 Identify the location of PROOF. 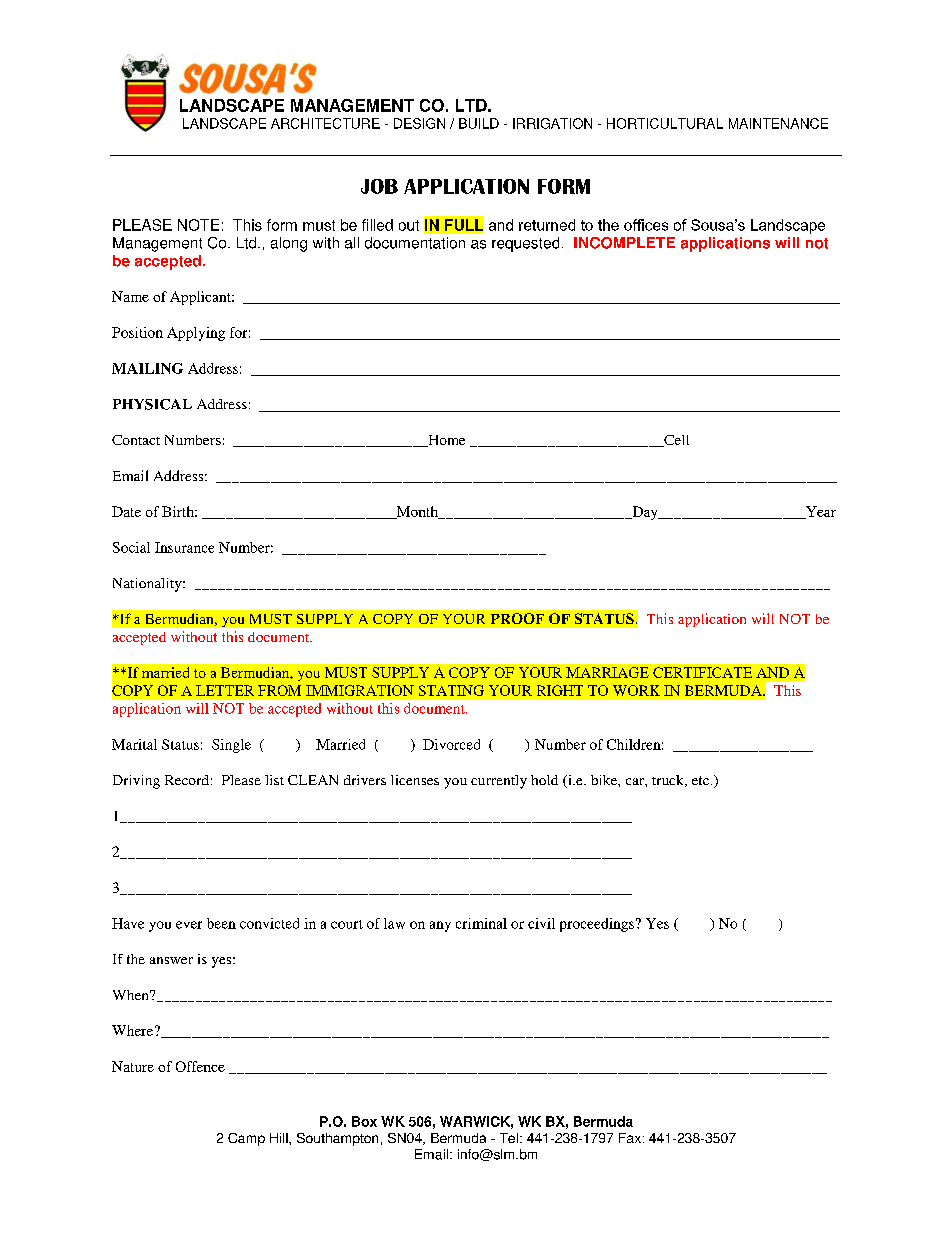
(517, 618).
